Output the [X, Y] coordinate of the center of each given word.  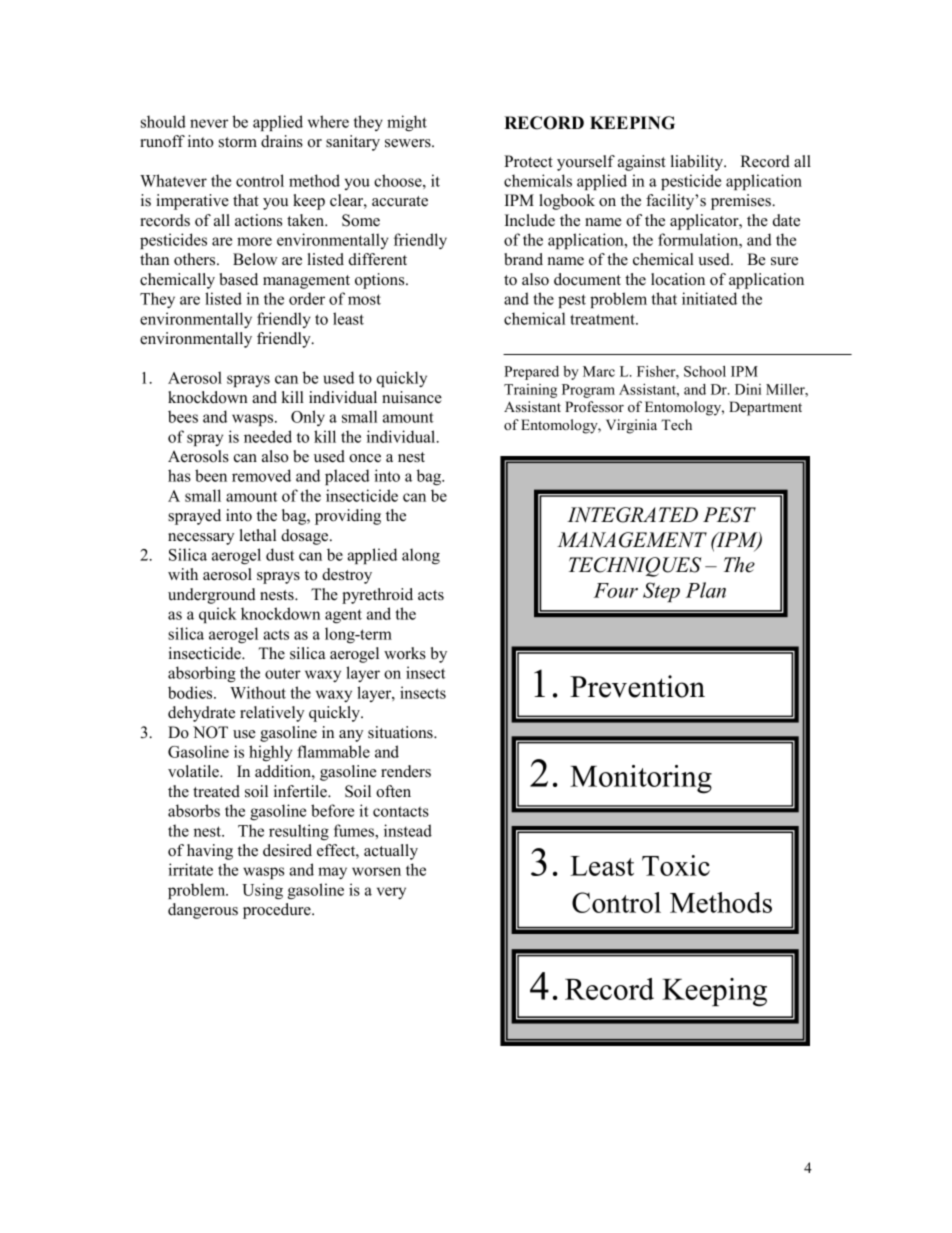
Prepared [531, 373]
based [239, 279]
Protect [528, 161]
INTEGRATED [632, 515]
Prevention [637, 686]
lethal [258, 535]
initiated [709, 298]
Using [262, 891]
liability [698, 163]
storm [238, 142]
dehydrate [201, 714]
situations [401, 732]
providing [348, 517]
